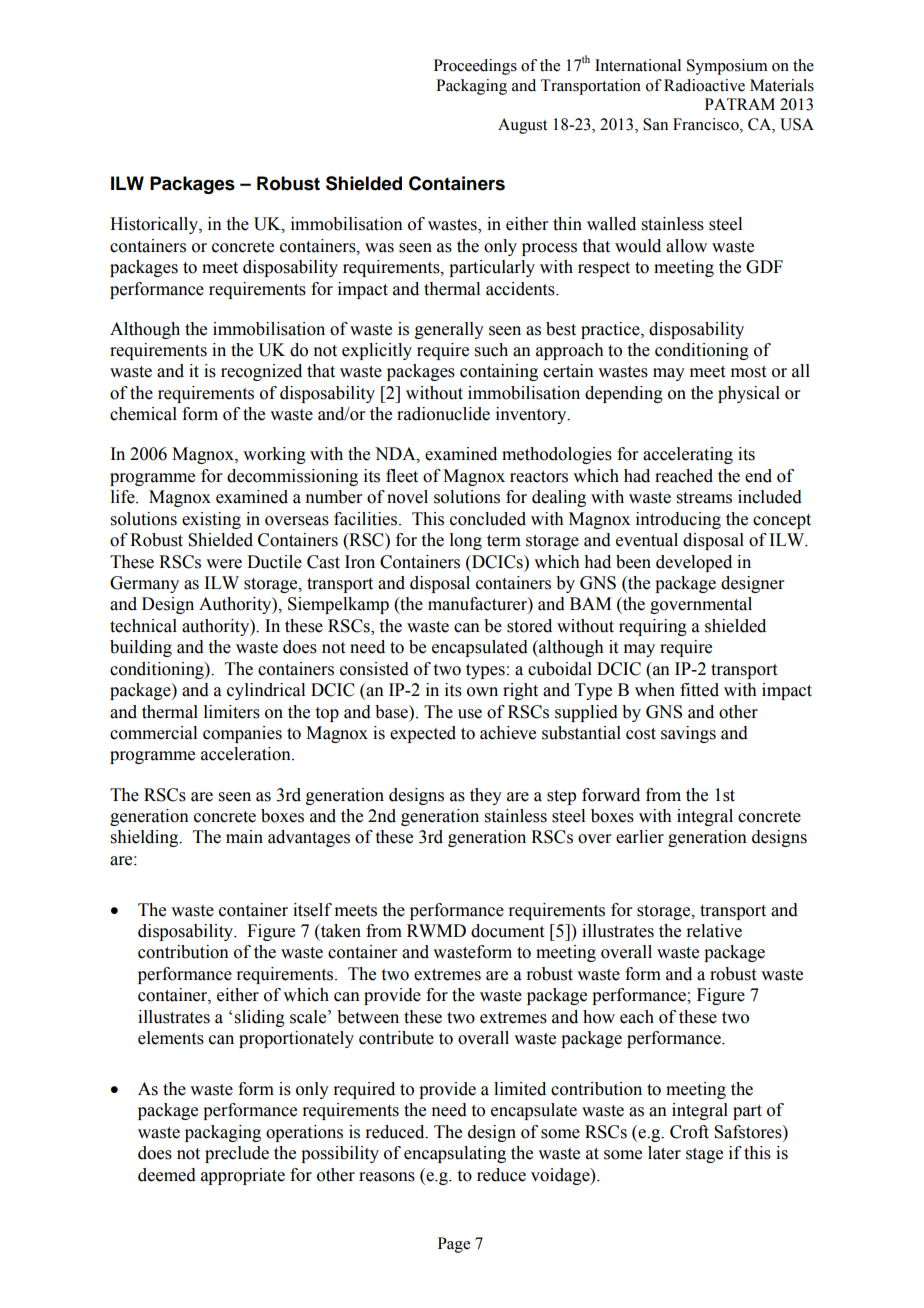  What do you see at coordinates (699, 690) in the page?
I see `fitted` at bounding box center [699, 690].
